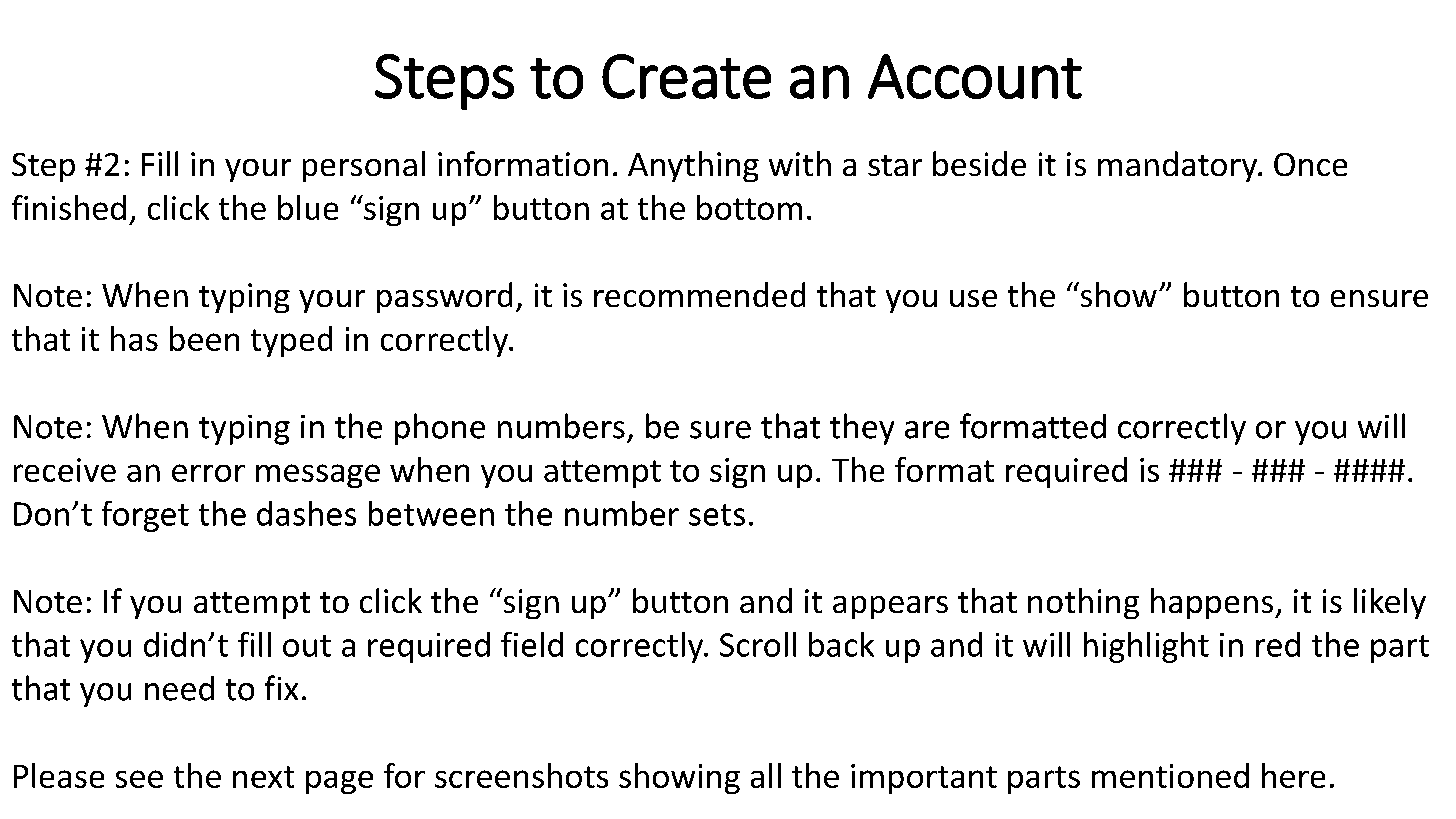 This document has height=819, width=1456. I want to click on forget, so click(145, 516).
